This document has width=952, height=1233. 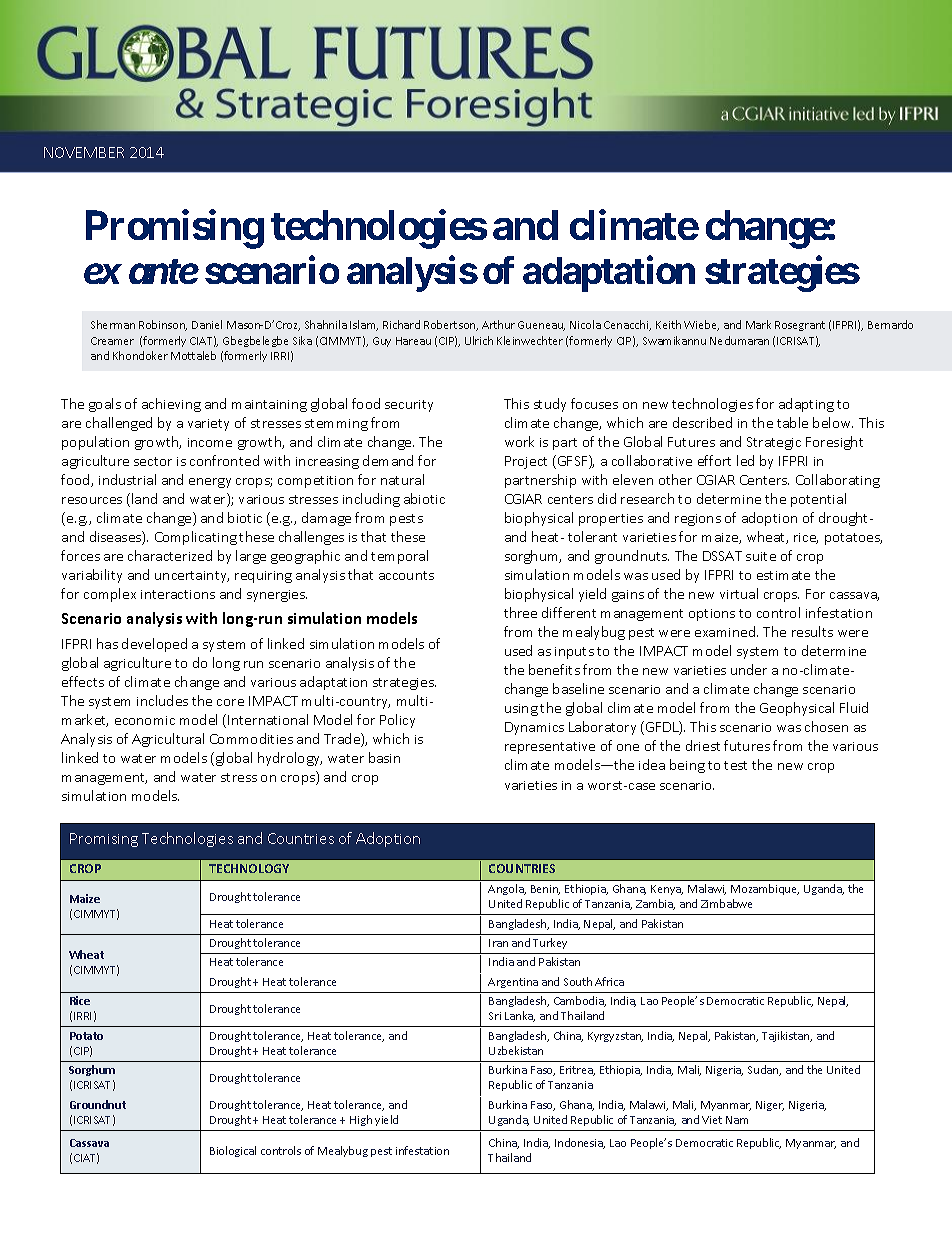 I want to click on Biological, so click(x=233, y=1151).
